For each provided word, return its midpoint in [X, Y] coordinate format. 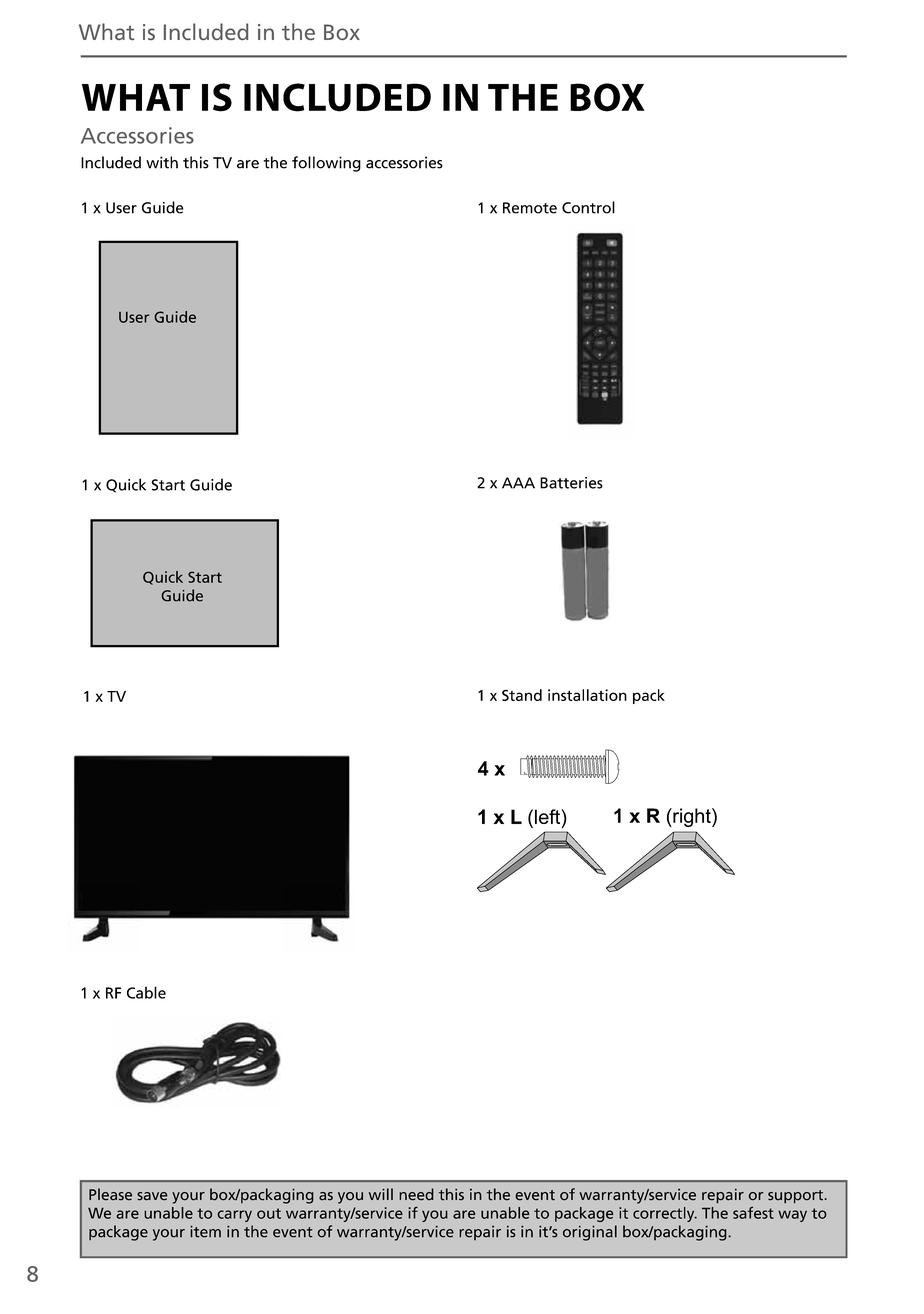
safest [753, 1212]
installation [587, 695]
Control [588, 207]
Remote [530, 208]
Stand [522, 695]
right [692, 817]
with [162, 162]
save [152, 1196]
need [416, 1194]
